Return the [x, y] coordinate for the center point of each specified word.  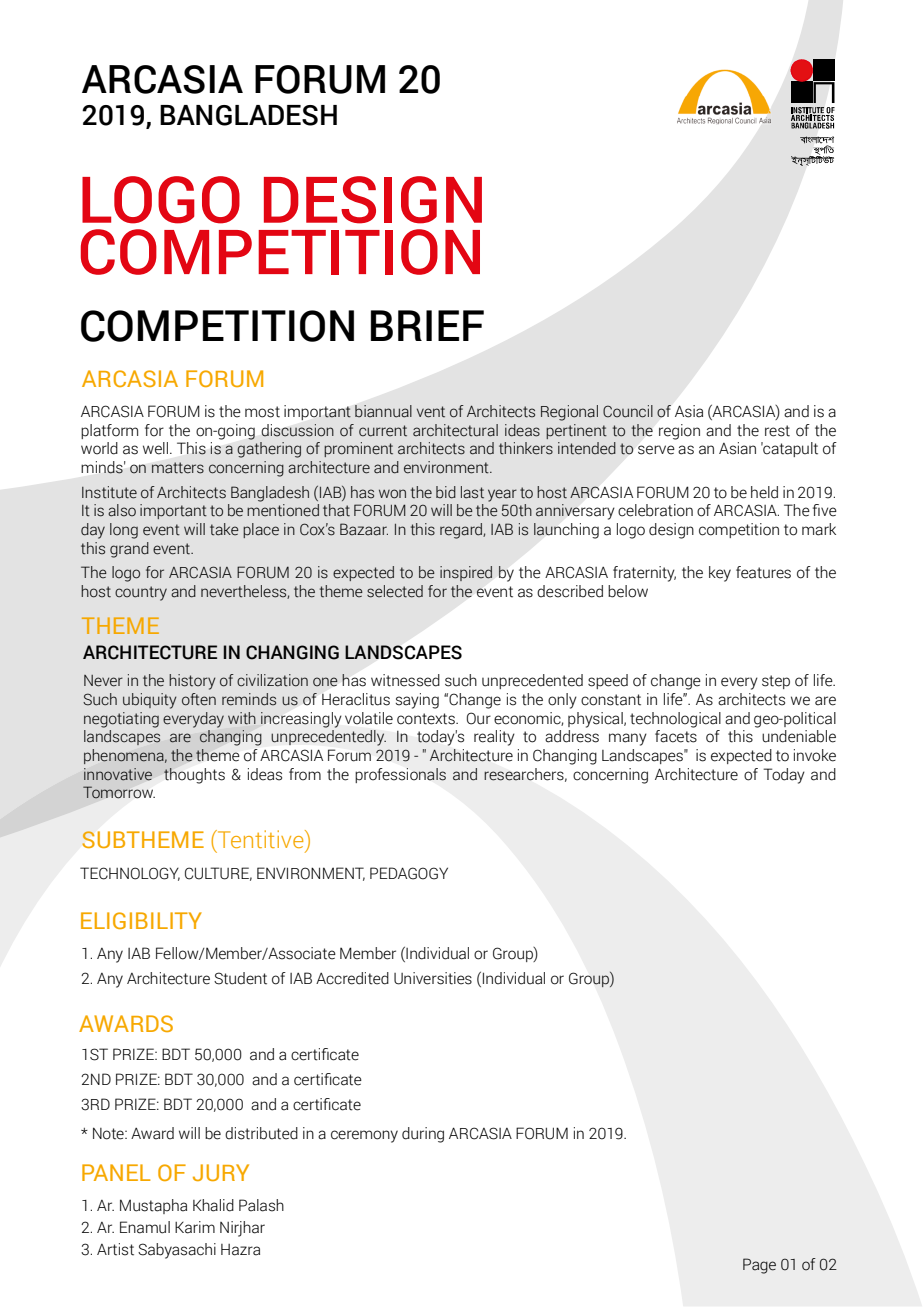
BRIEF [427, 325]
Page [759, 1266]
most [262, 412]
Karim [195, 1227]
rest [777, 431]
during [423, 1135]
